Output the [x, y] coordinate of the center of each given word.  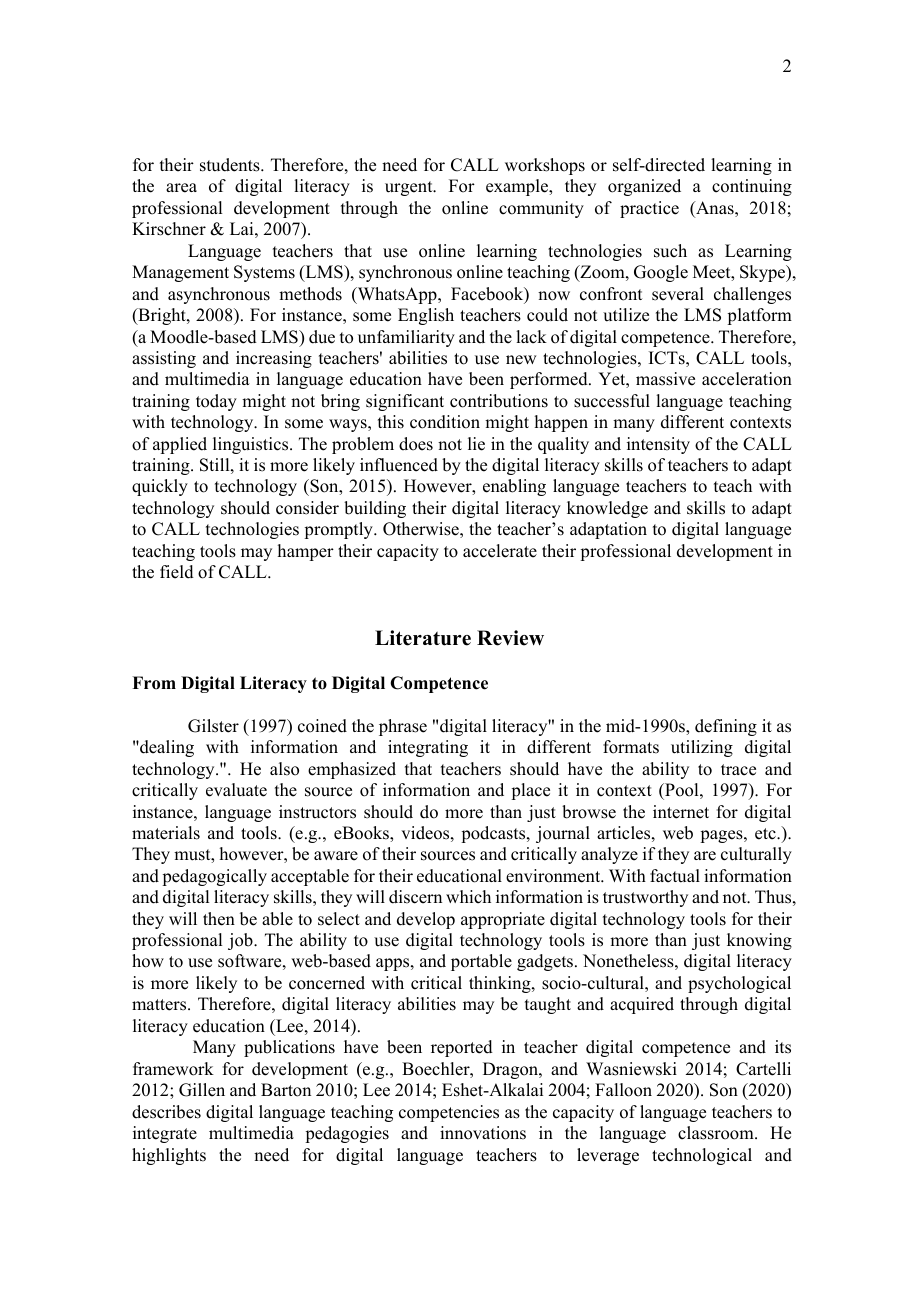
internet [681, 812]
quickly [160, 487]
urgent [410, 188]
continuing [752, 187]
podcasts [494, 834]
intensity [658, 445]
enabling [514, 487]
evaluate [236, 790]
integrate [165, 1134]
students [231, 165]
